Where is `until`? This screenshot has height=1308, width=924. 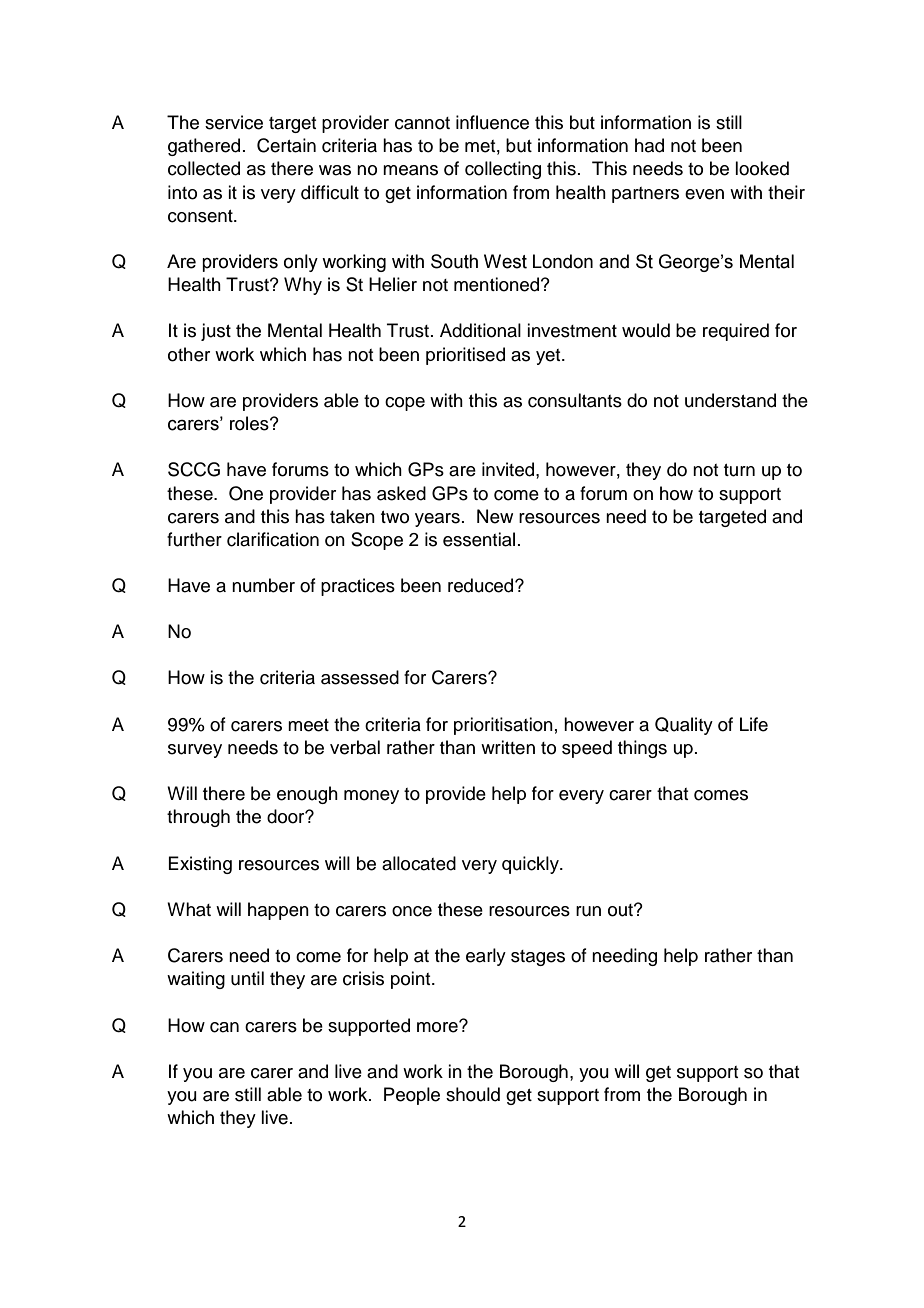
until is located at coordinates (247, 978).
